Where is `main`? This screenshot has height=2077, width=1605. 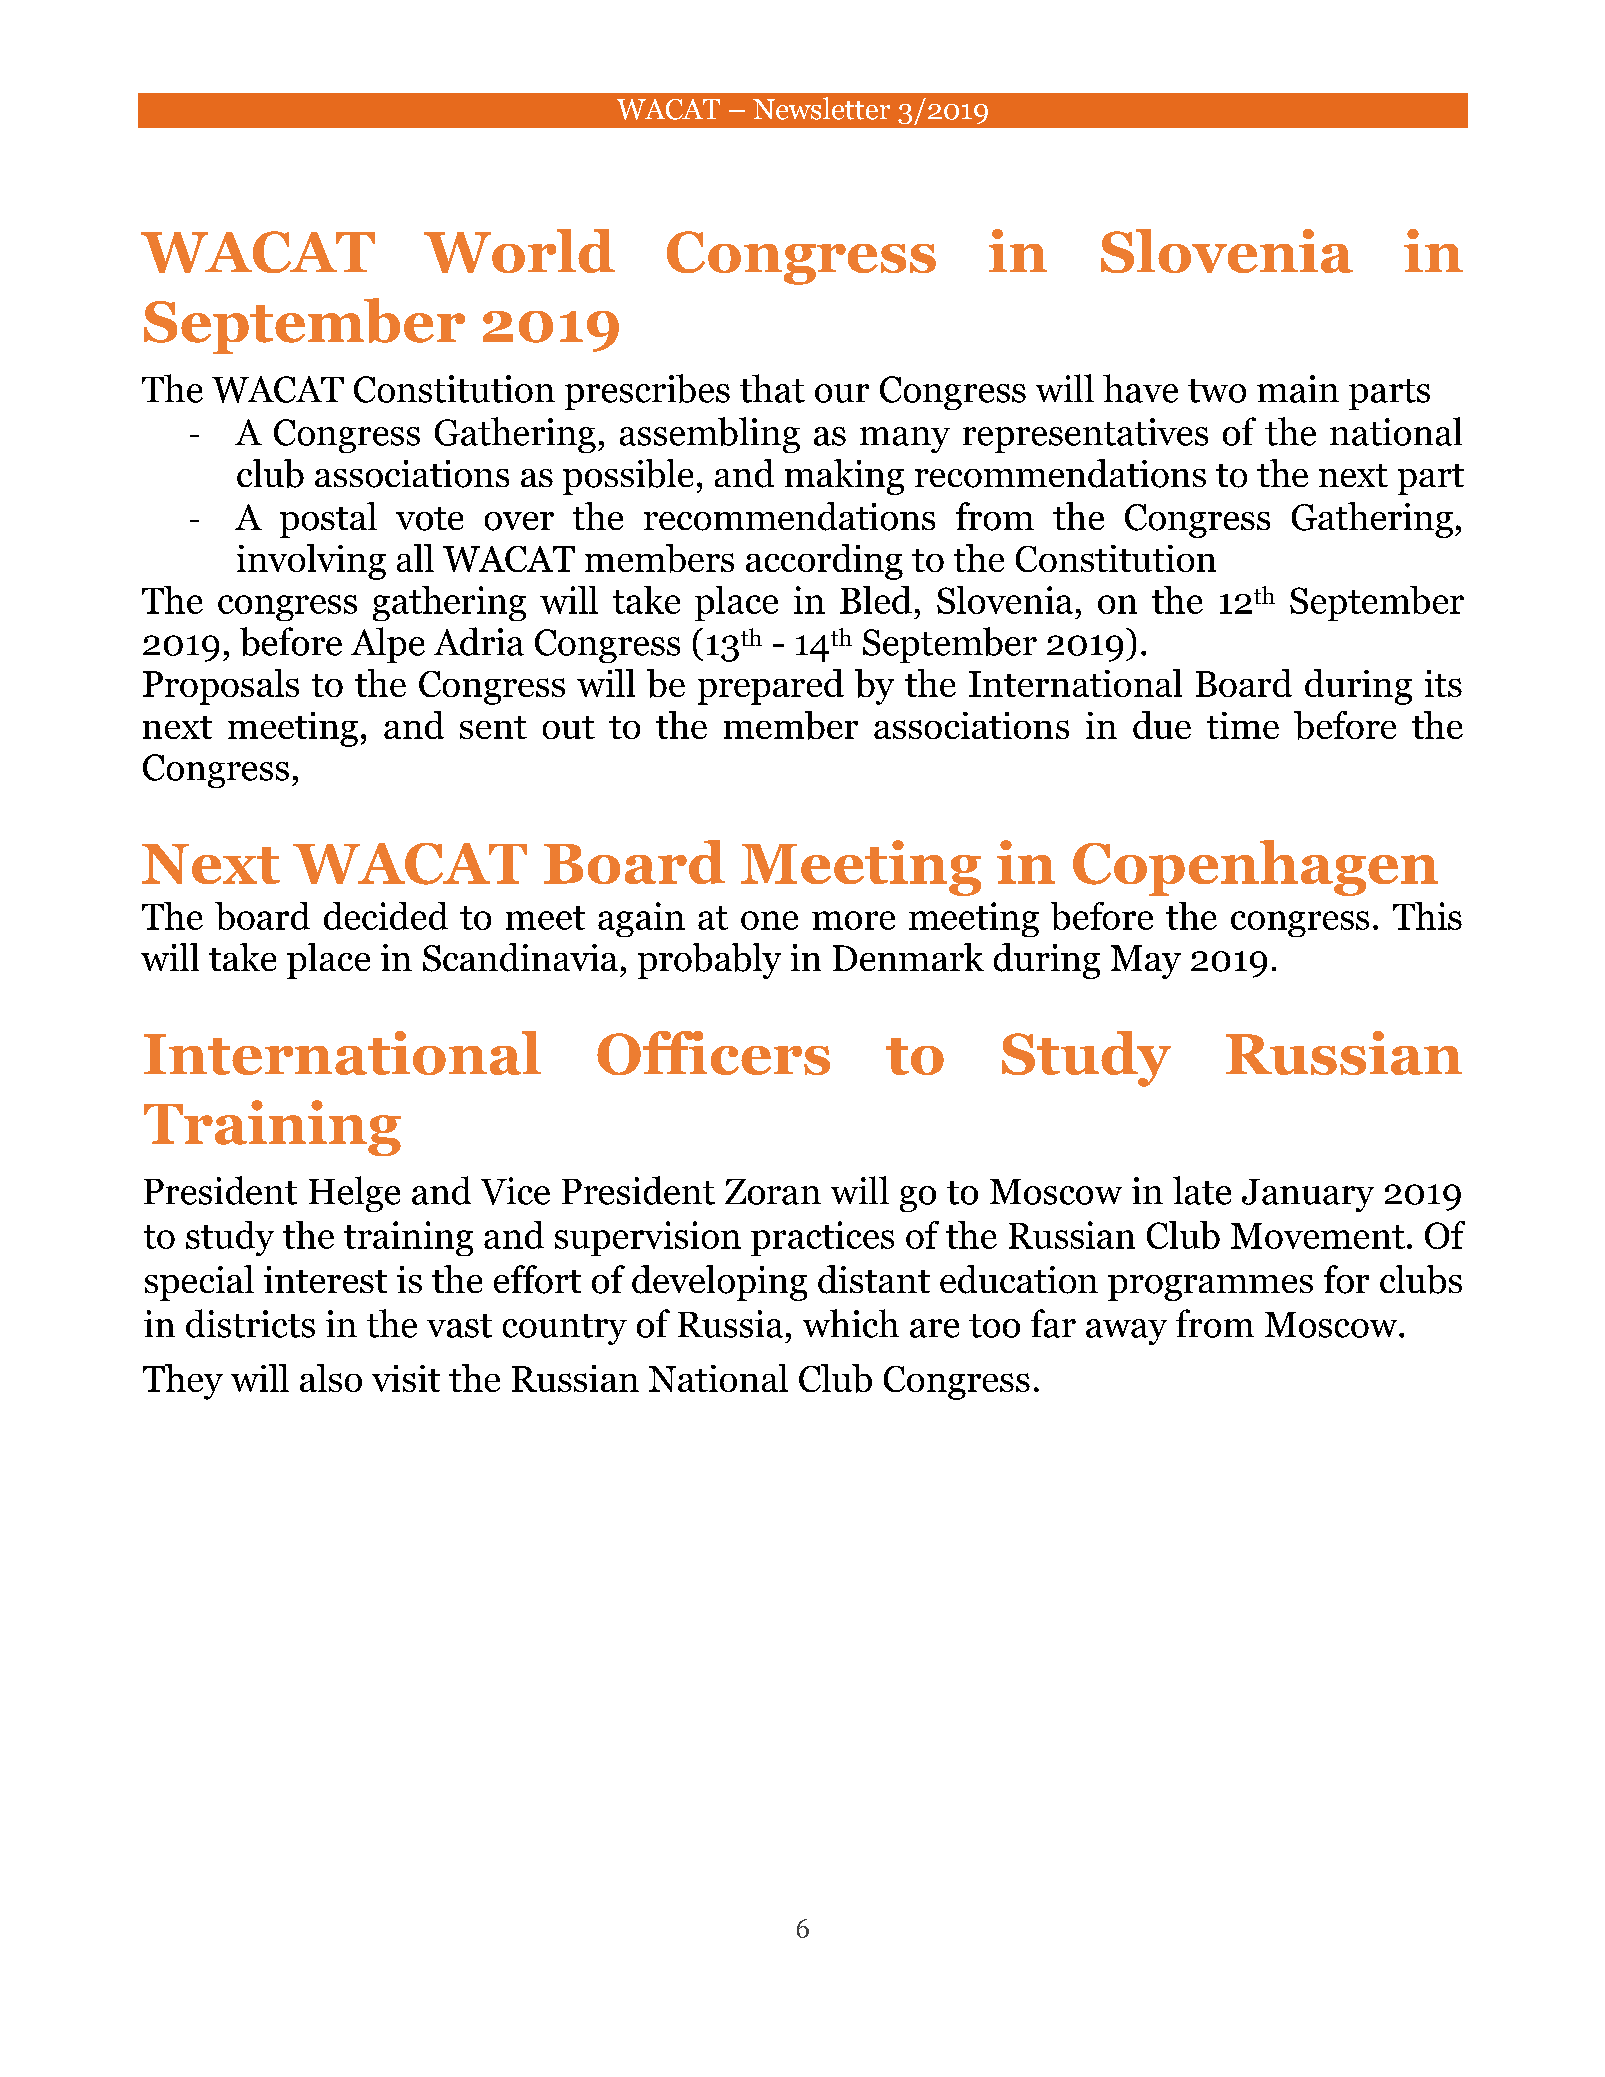 main is located at coordinates (1298, 389).
